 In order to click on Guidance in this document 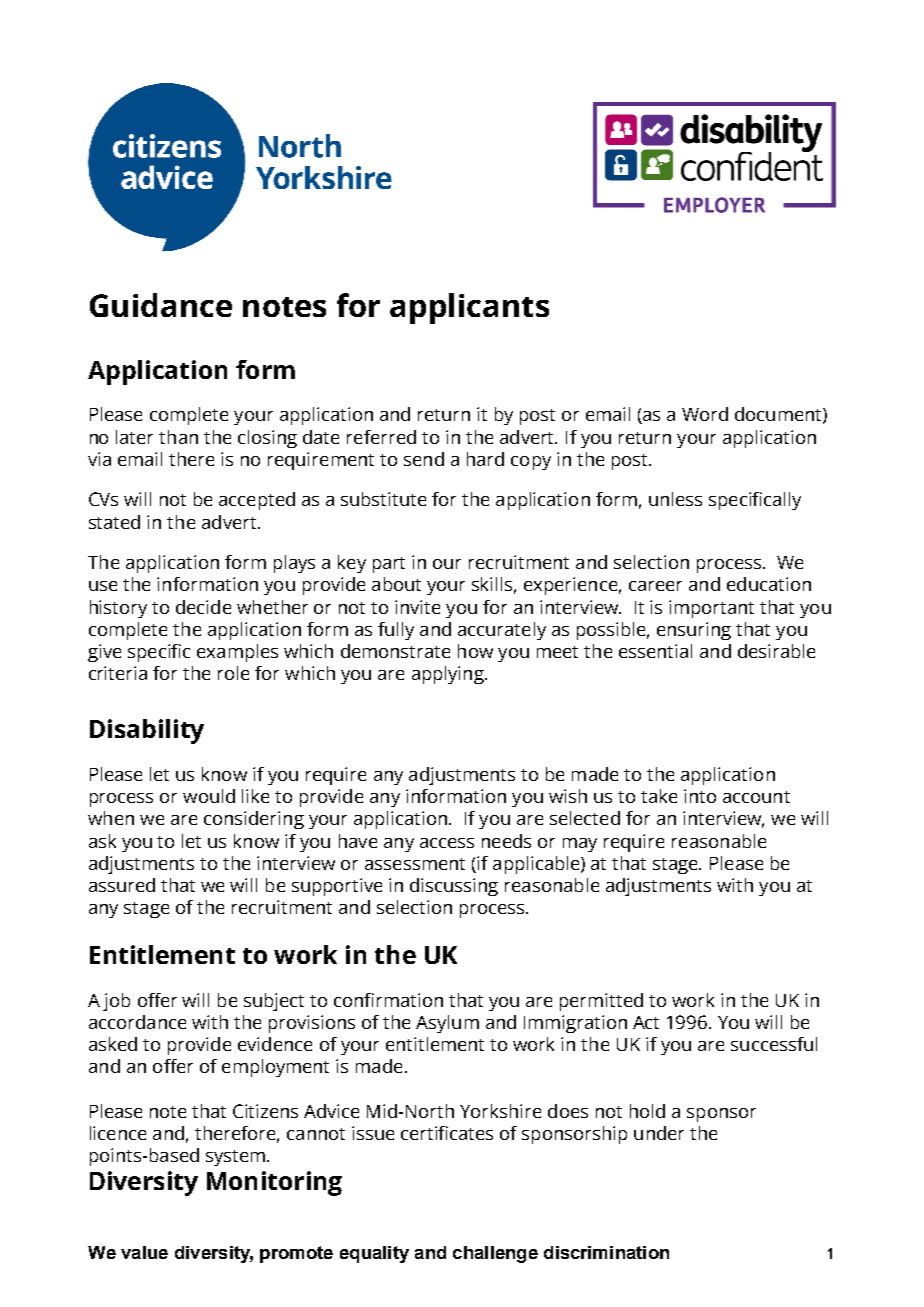, I will do `click(161, 305)`.
